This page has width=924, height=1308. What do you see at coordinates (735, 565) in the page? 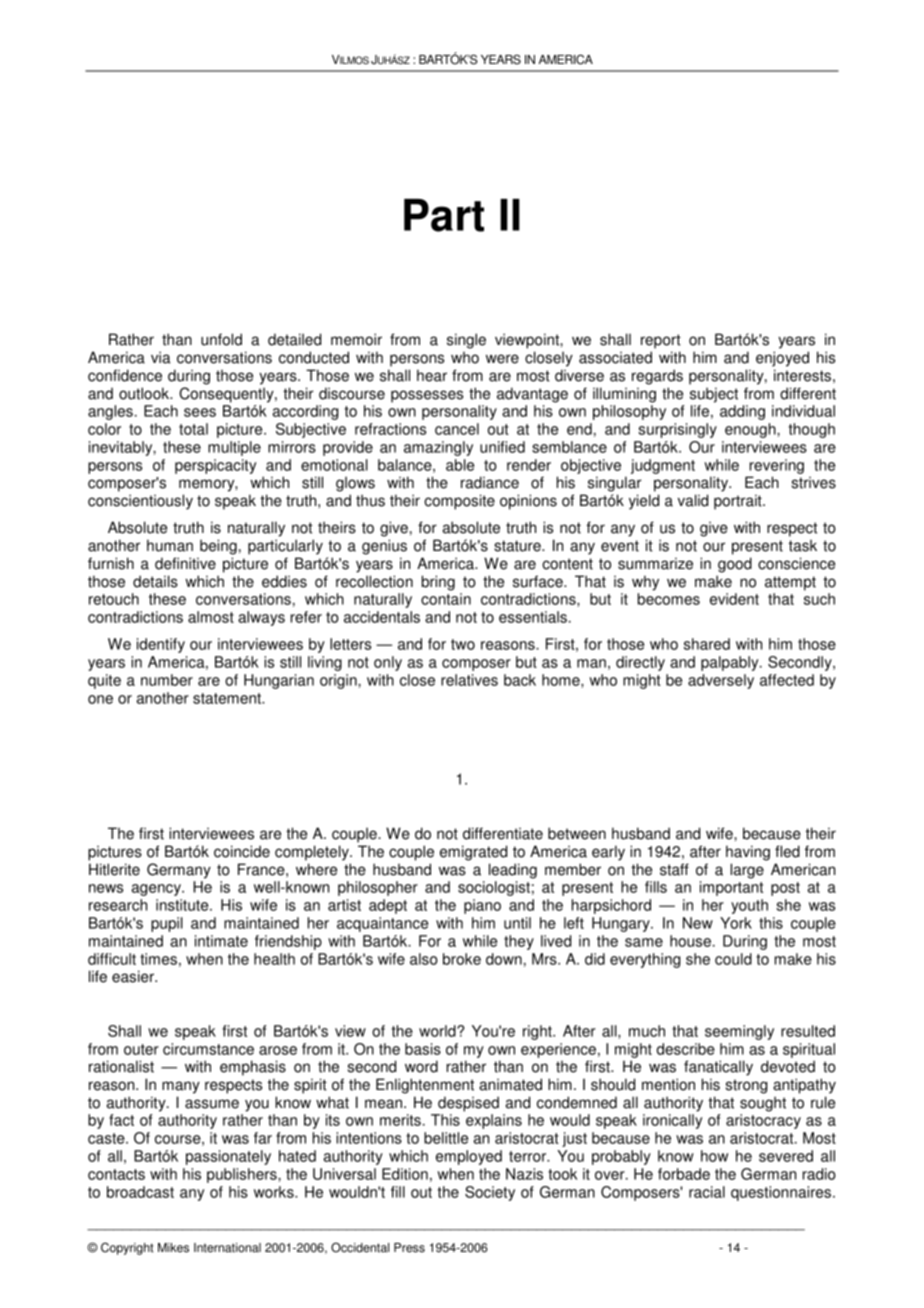
I see `good` at bounding box center [735, 565].
